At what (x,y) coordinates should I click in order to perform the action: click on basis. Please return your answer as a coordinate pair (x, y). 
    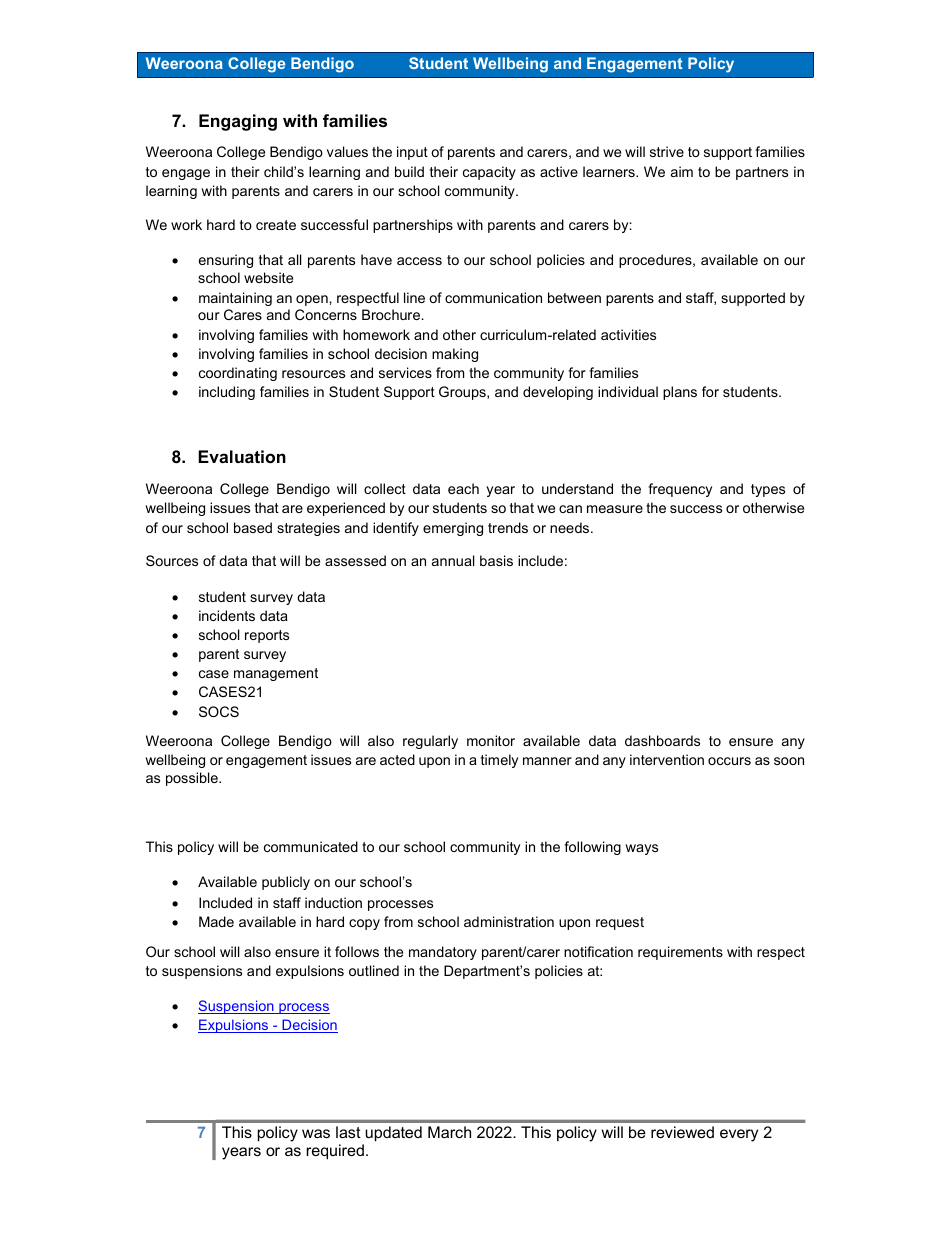
    Looking at the image, I should click on (496, 560).
